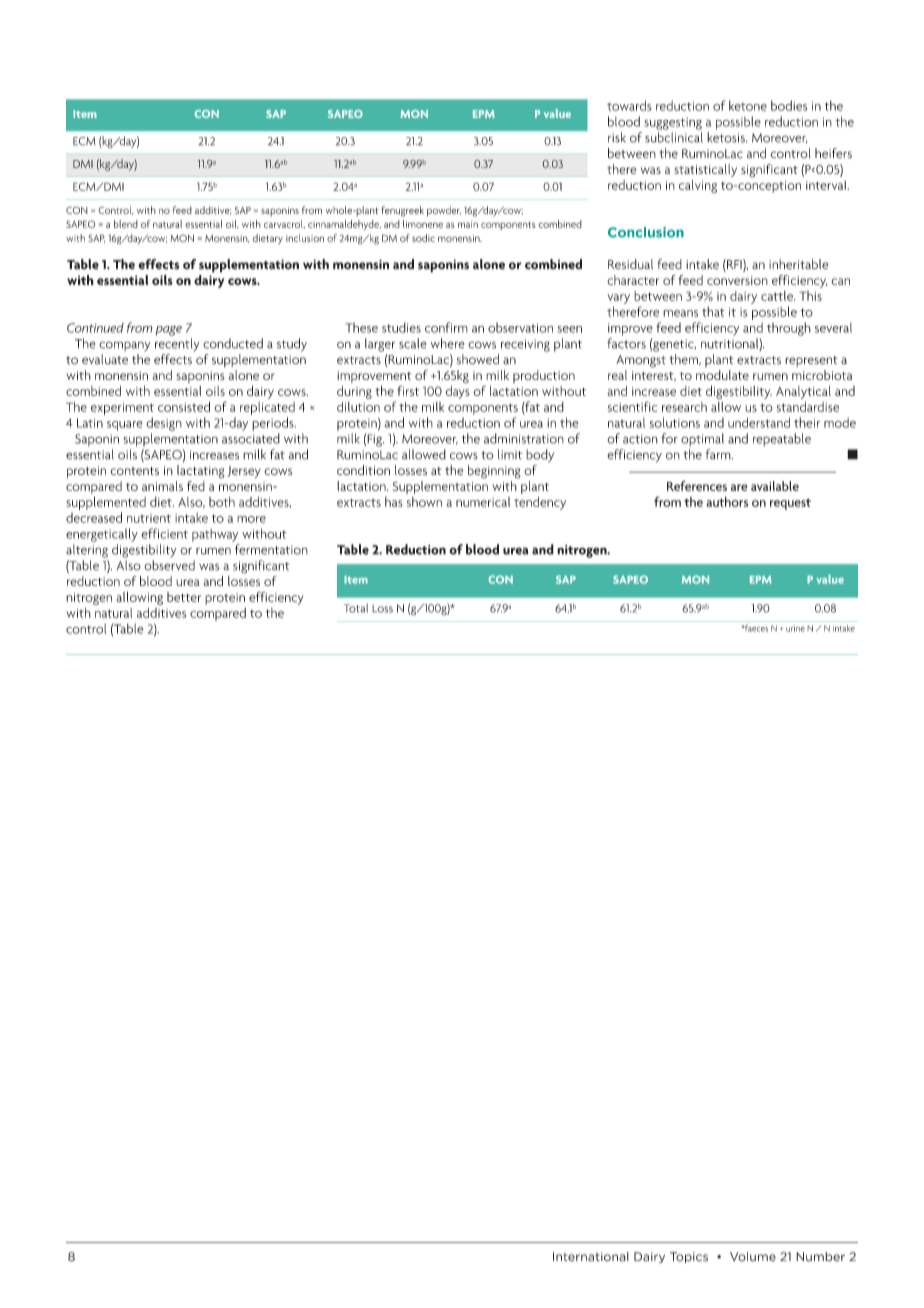  I want to click on Total, so click(356, 608).
